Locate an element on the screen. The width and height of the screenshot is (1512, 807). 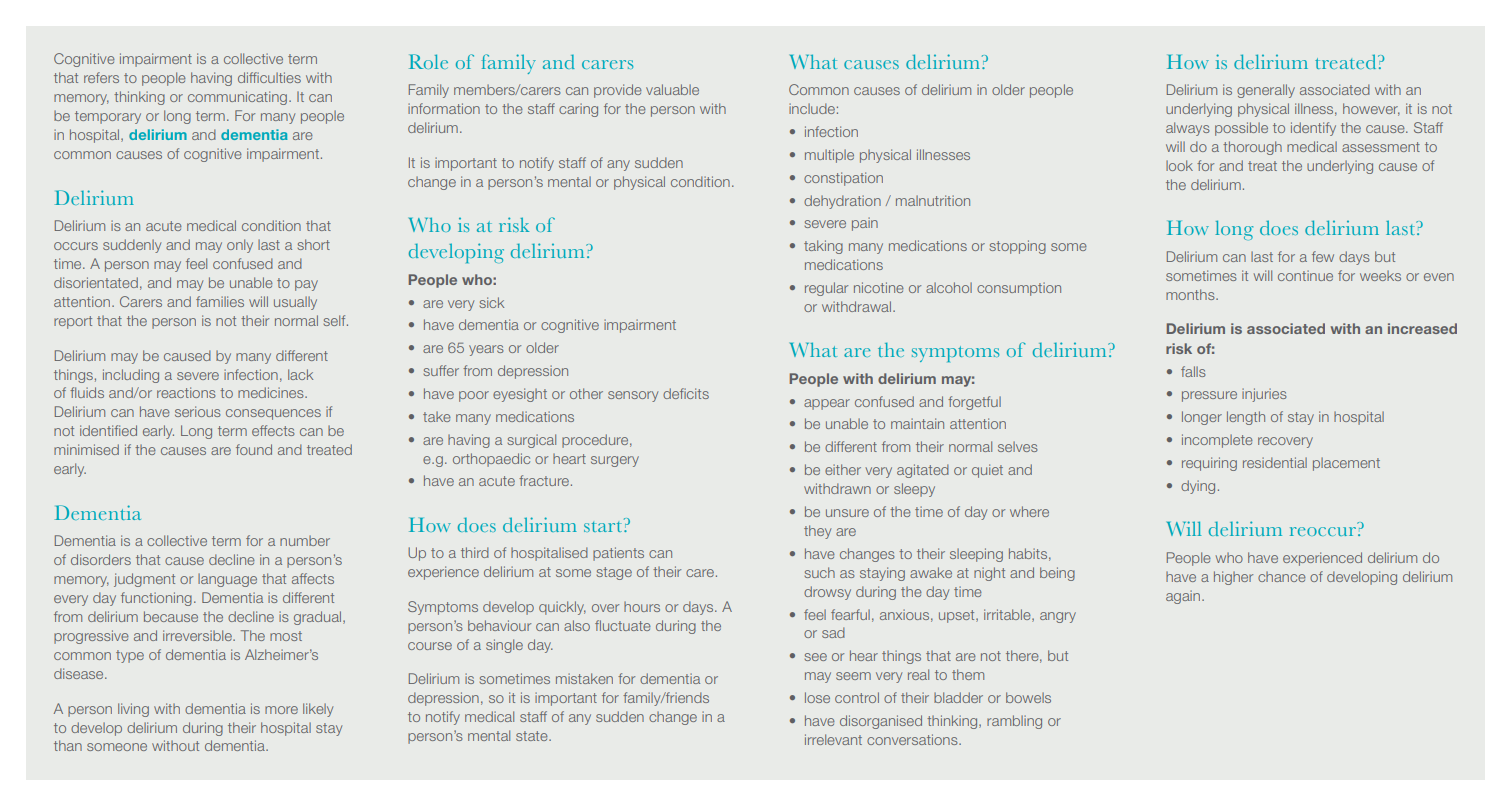
generally is located at coordinates (1266, 91).
